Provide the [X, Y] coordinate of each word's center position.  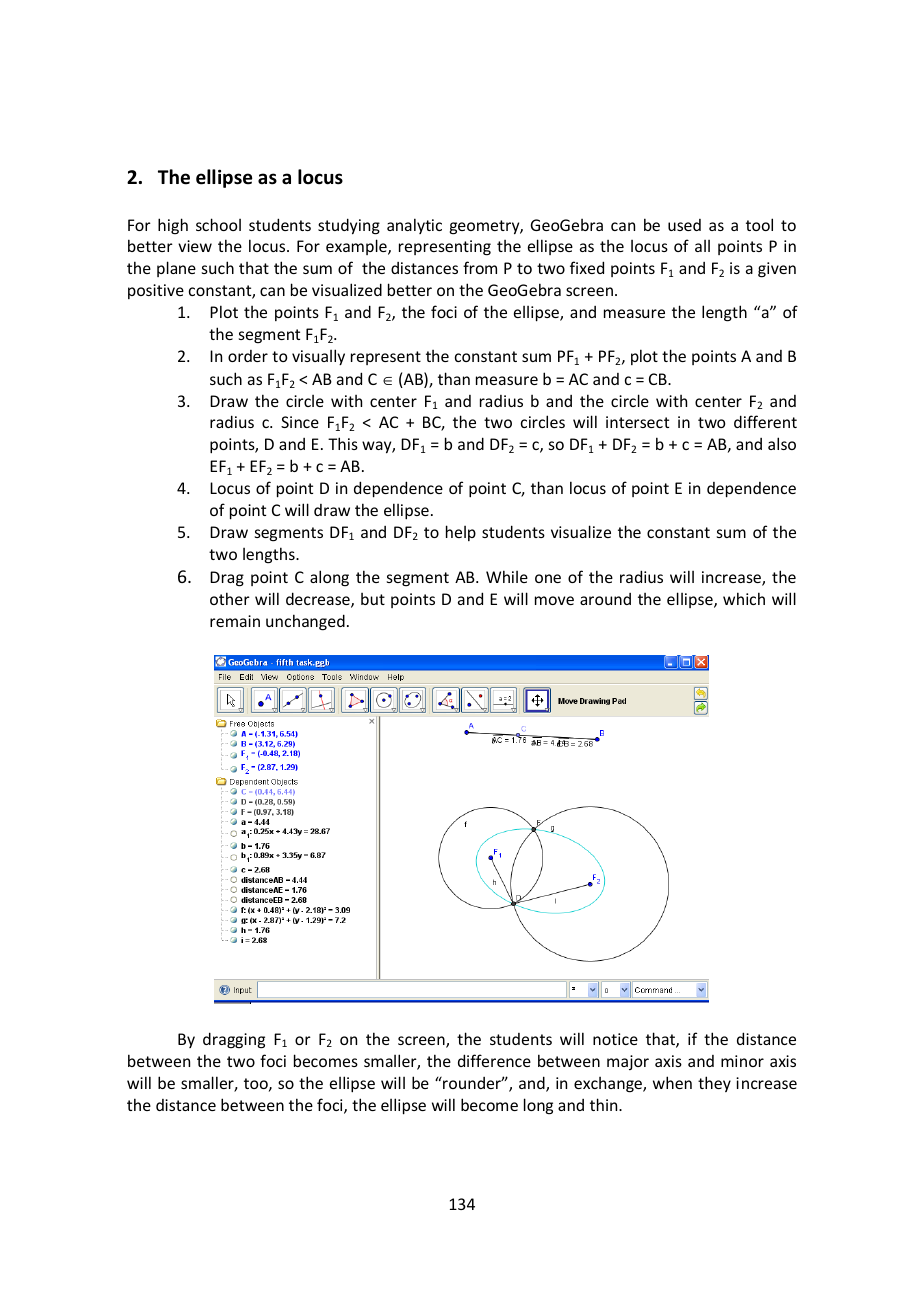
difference [494, 1060]
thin [605, 1104]
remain [235, 621]
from [480, 267]
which [744, 598]
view [195, 246]
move [554, 600]
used [684, 225]
